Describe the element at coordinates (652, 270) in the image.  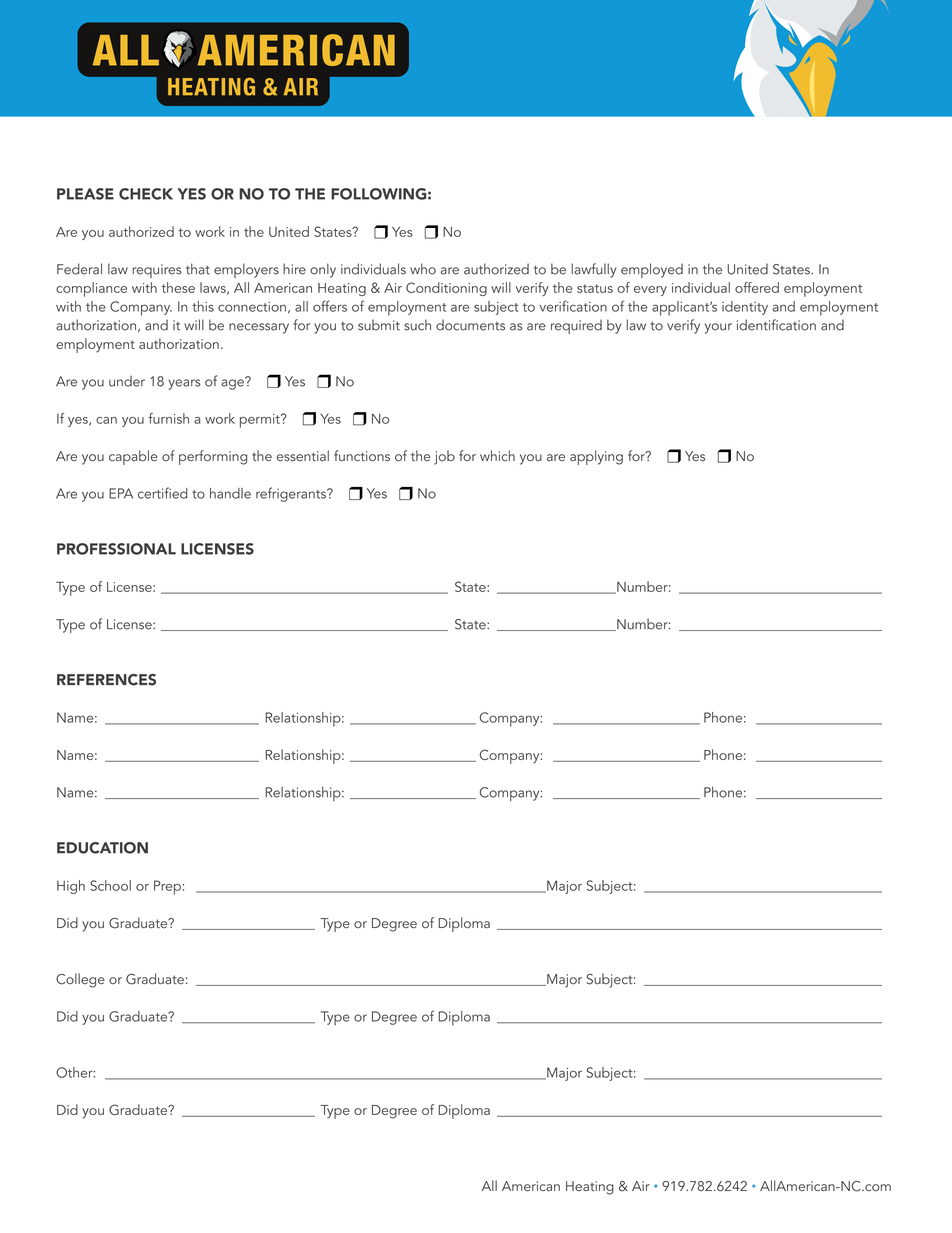
I see `employed` at that location.
